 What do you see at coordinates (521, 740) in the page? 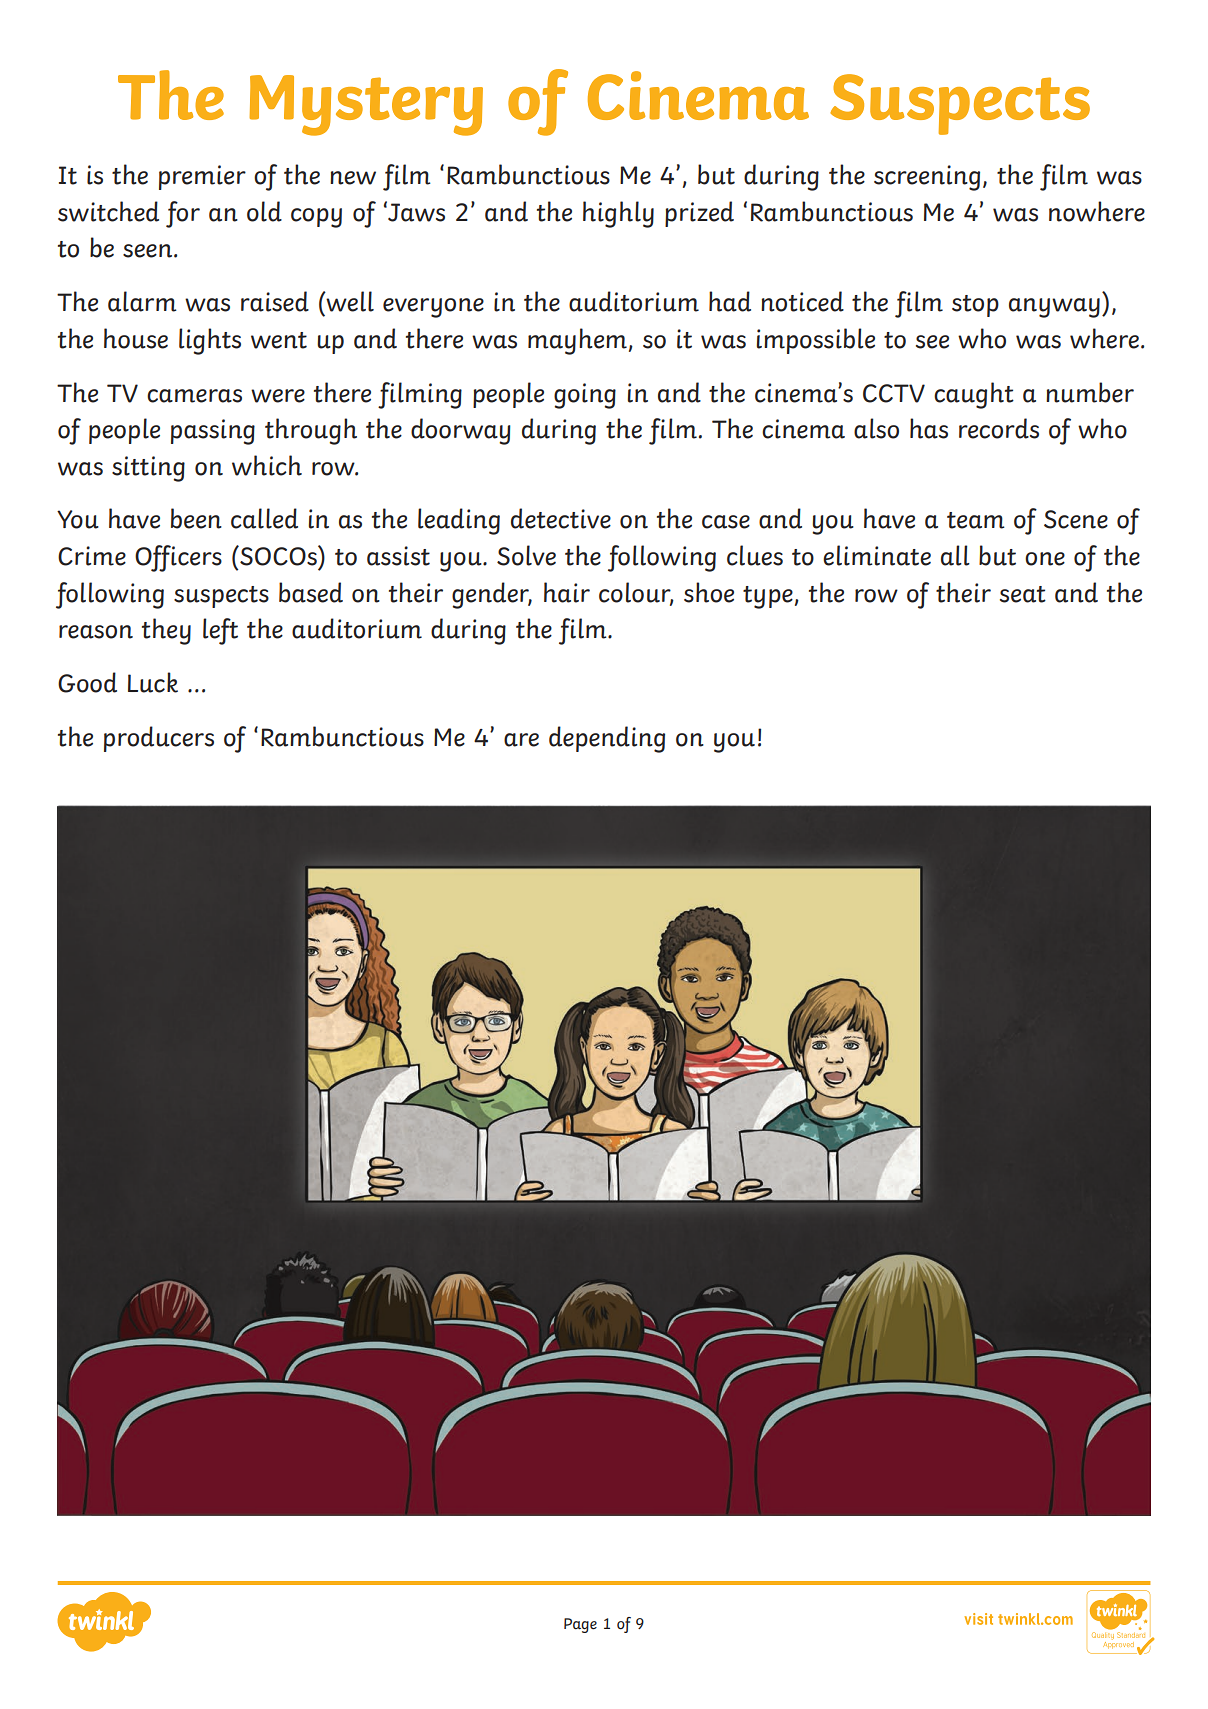
I see `are` at bounding box center [521, 740].
